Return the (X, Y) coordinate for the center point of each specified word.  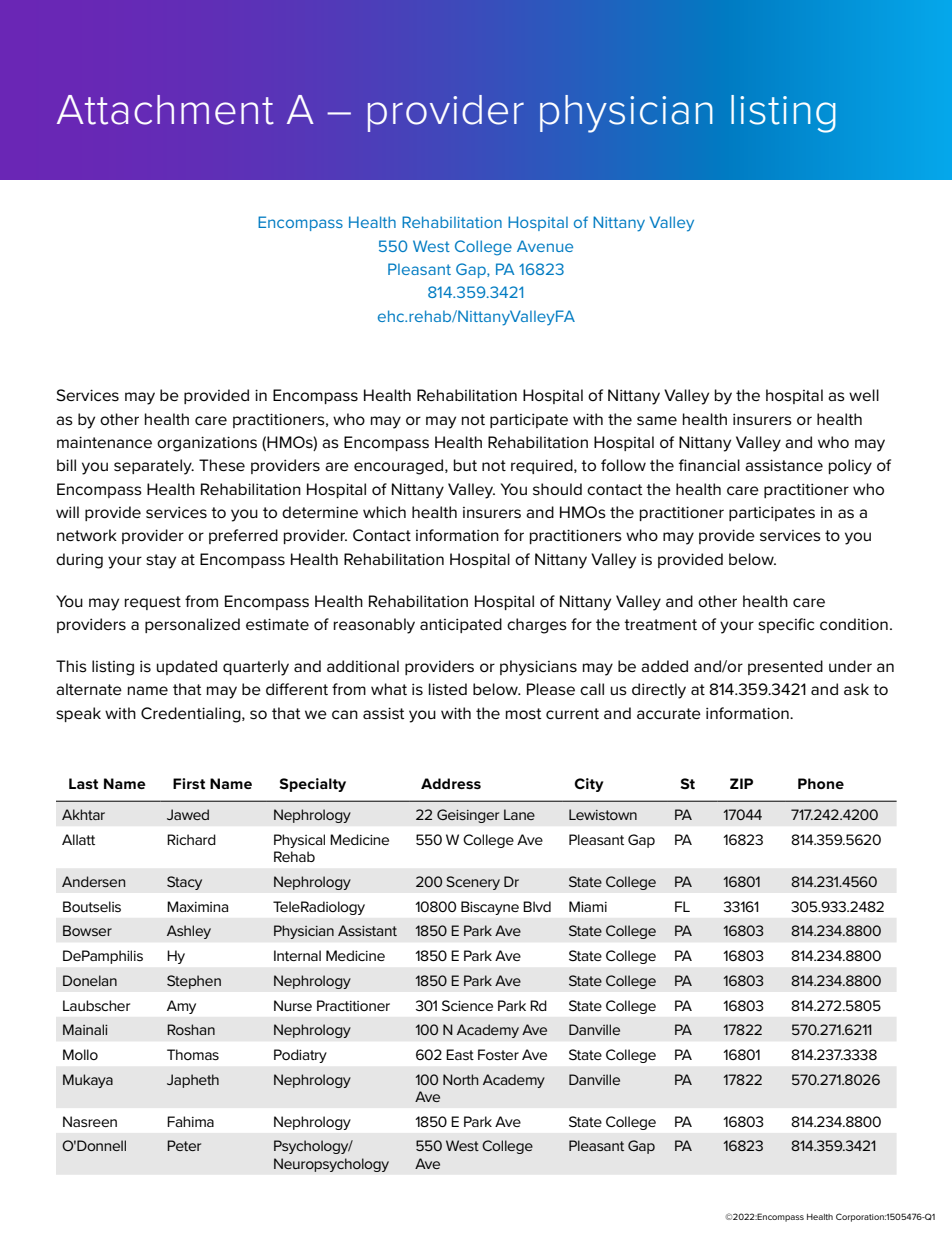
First (189, 783)
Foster (498, 1054)
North (460, 1079)
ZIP (741, 783)
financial (709, 465)
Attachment (165, 110)
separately (154, 467)
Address (451, 783)
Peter (184, 1145)
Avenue (545, 246)
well (864, 395)
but (465, 465)
